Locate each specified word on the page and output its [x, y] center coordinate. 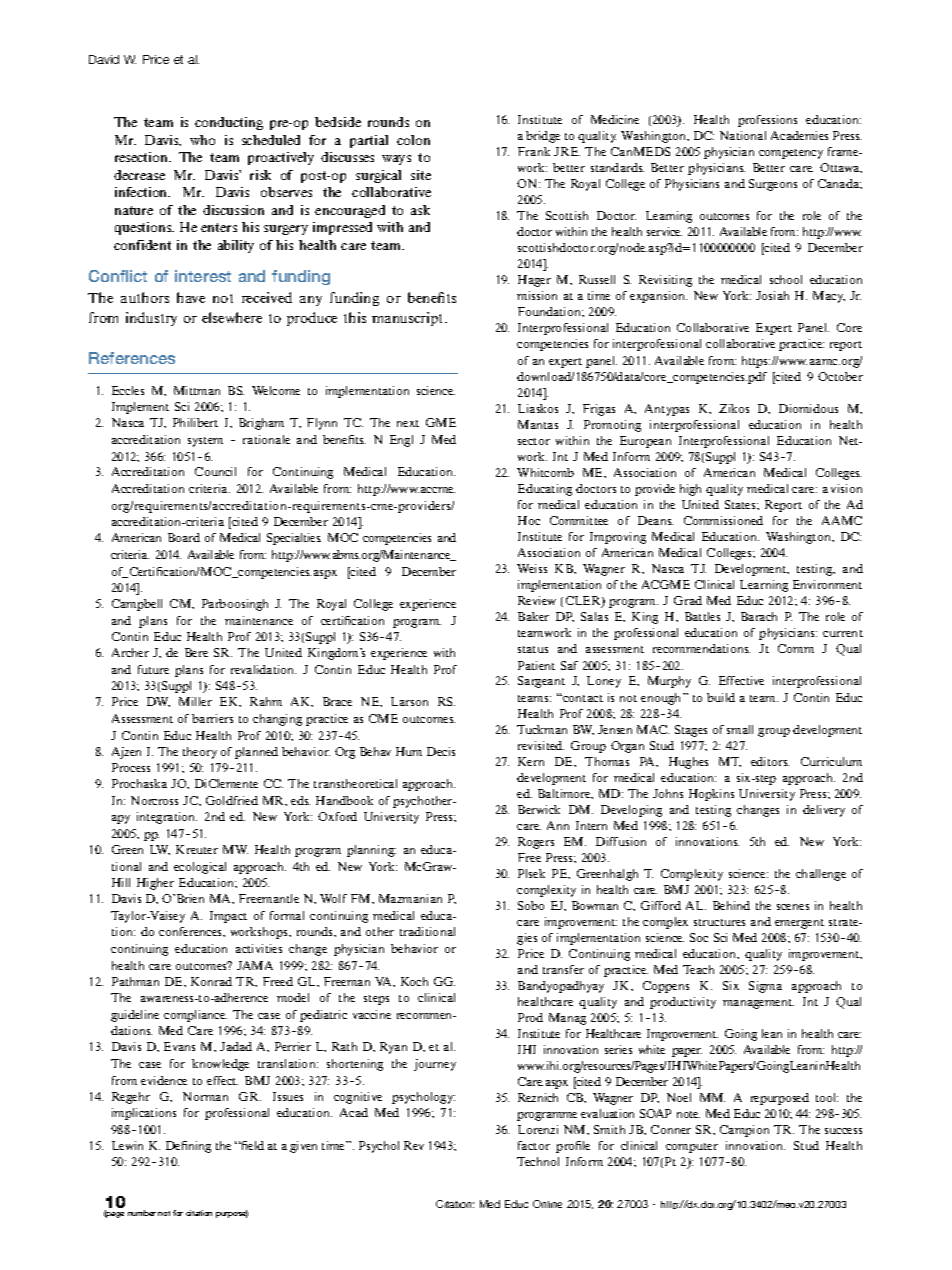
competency [791, 154]
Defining [188, 1147]
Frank [534, 151]
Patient [536, 665]
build [721, 697]
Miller [195, 701]
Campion [744, 1131]
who [202, 140]
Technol [538, 1161]
